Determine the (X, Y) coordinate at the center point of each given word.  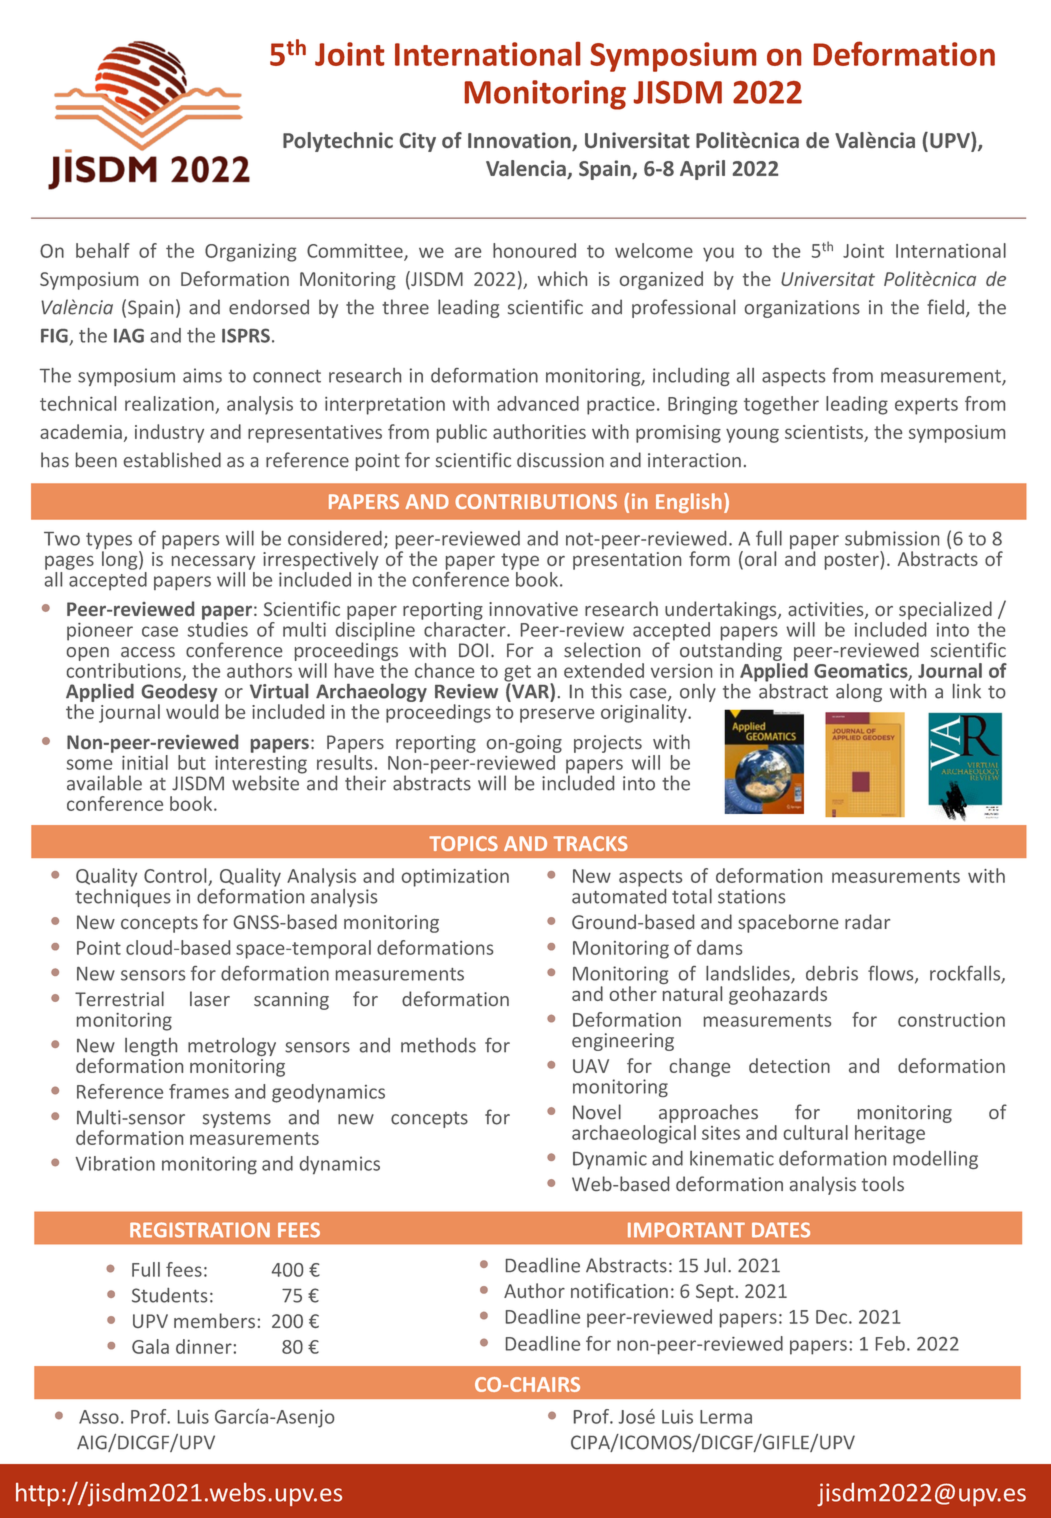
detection (789, 1065)
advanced (538, 403)
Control (175, 875)
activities (827, 610)
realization (169, 403)
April (702, 170)
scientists (825, 433)
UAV (591, 1066)
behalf (103, 250)
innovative (533, 609)
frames (199, 1091)
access (148, 652)
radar (867, 921)
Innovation (520, 141)
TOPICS (463, 843)
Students (169, 1295)
